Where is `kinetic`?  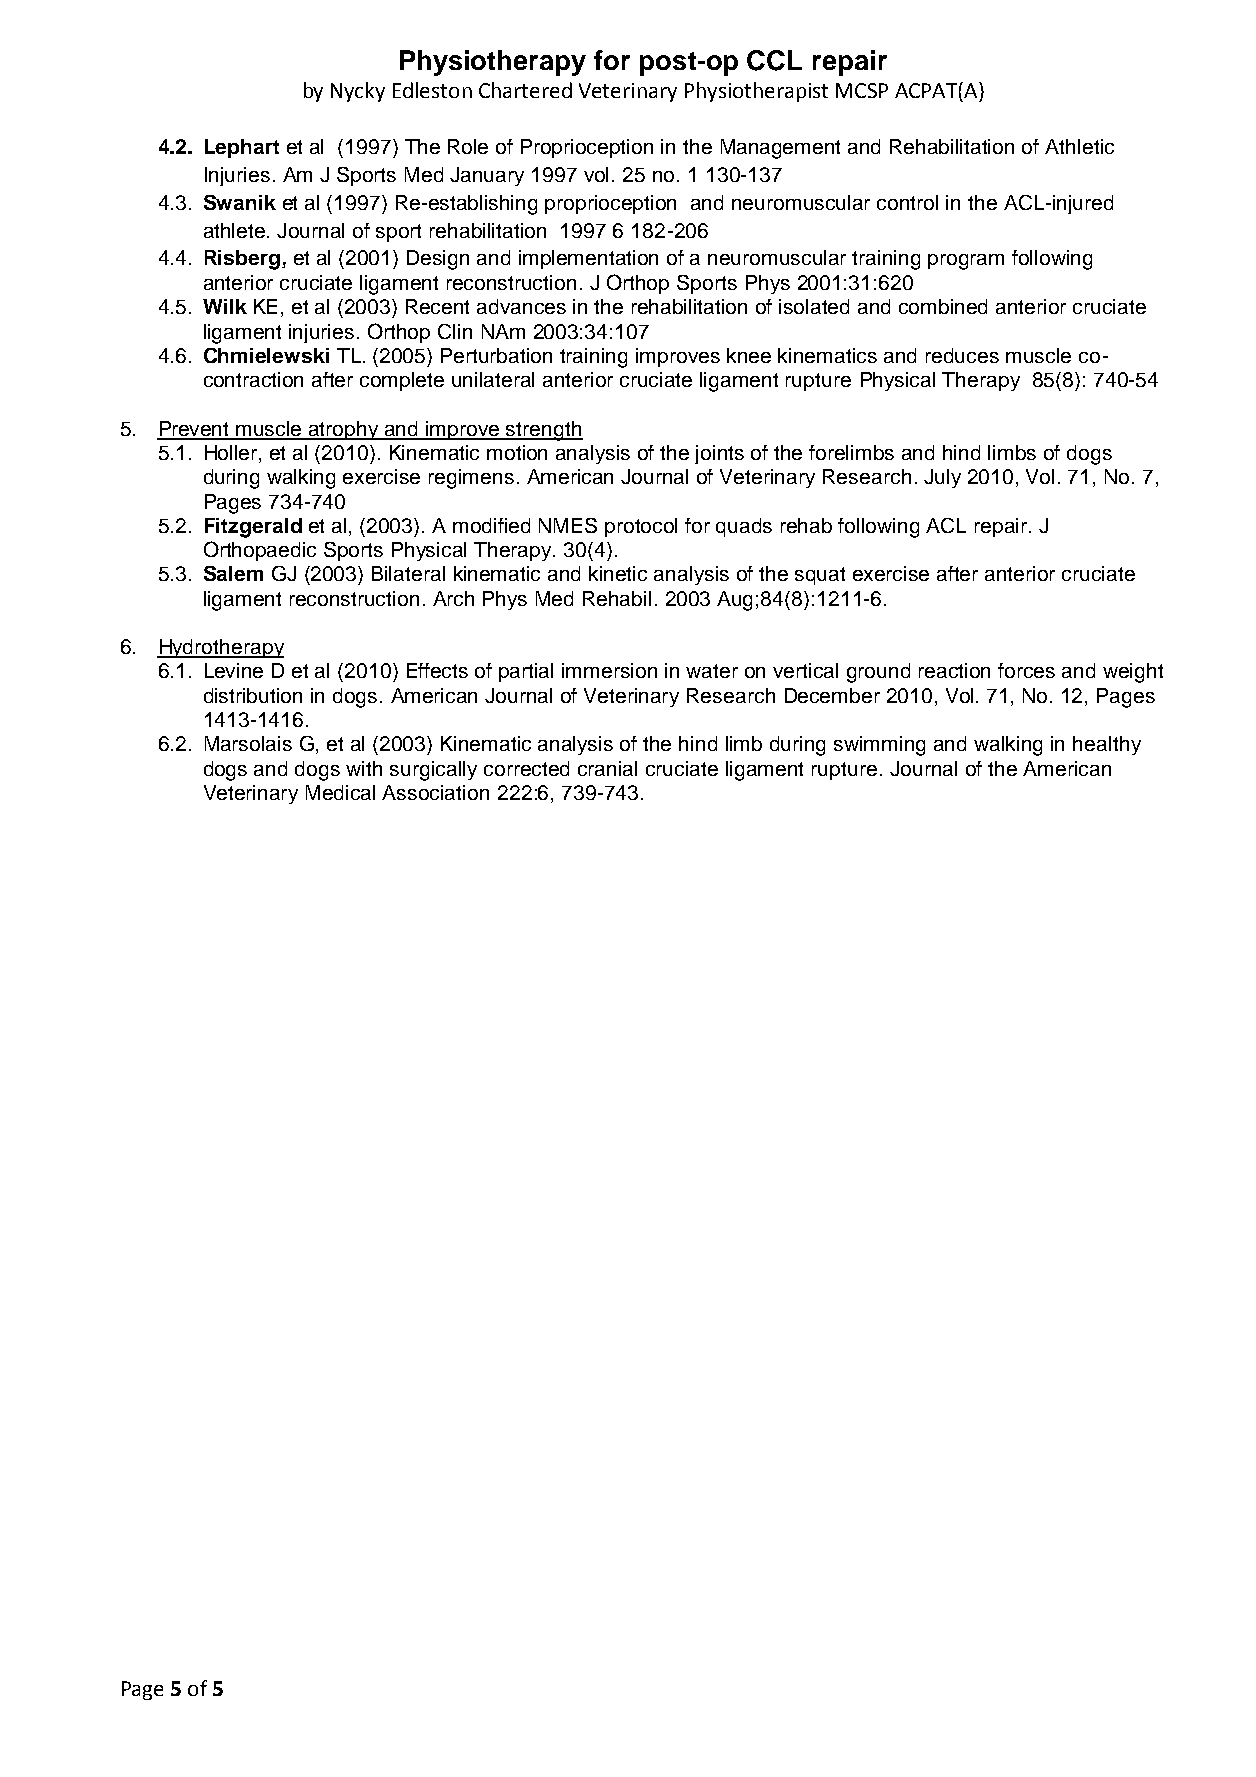 kinetic is located at coordinates (618, 573).
